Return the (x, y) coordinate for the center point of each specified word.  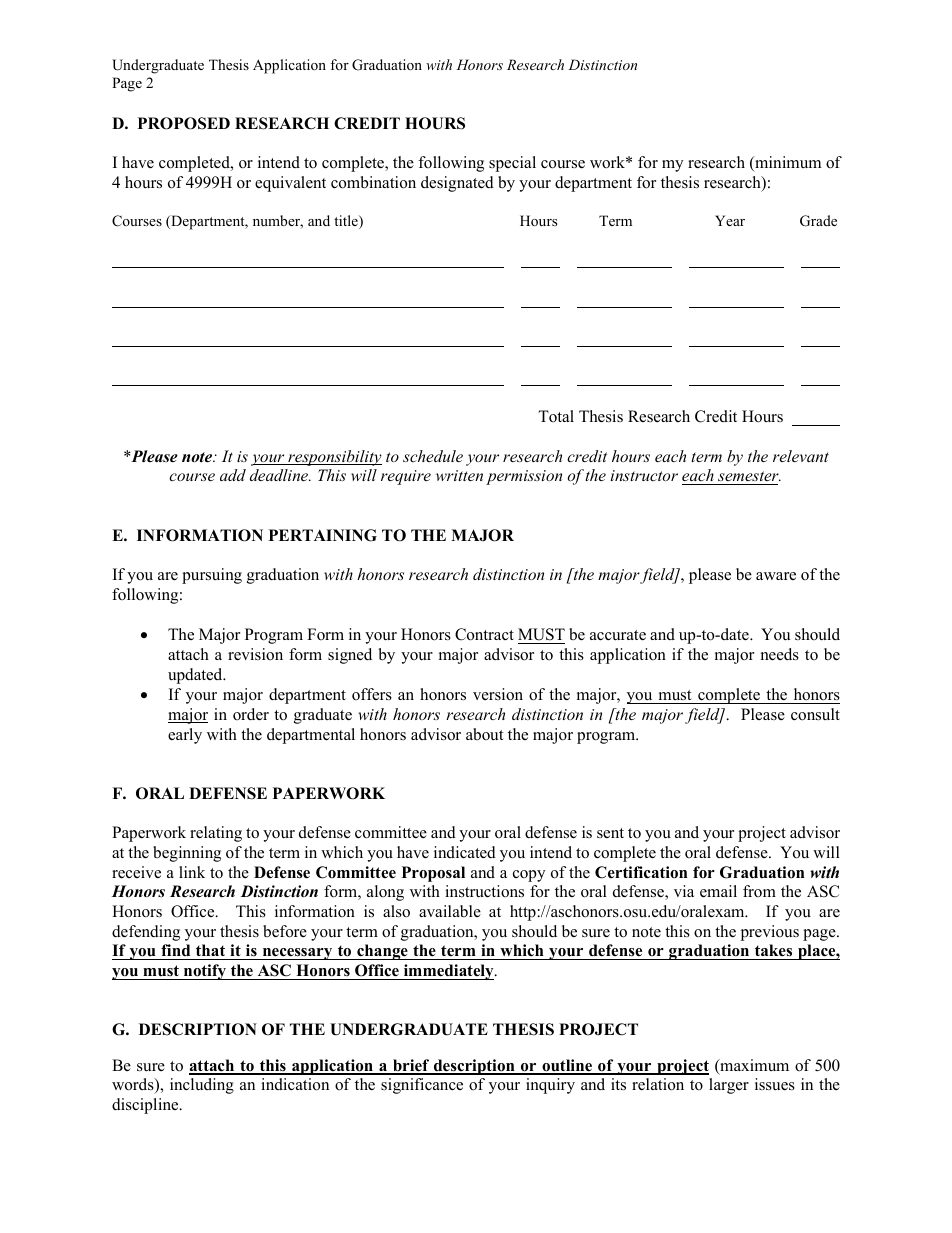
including (202, 1086)
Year (730, 220)
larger (729, 1086)
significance (422, 1086)
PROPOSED (184, 123)
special (512, 164)
